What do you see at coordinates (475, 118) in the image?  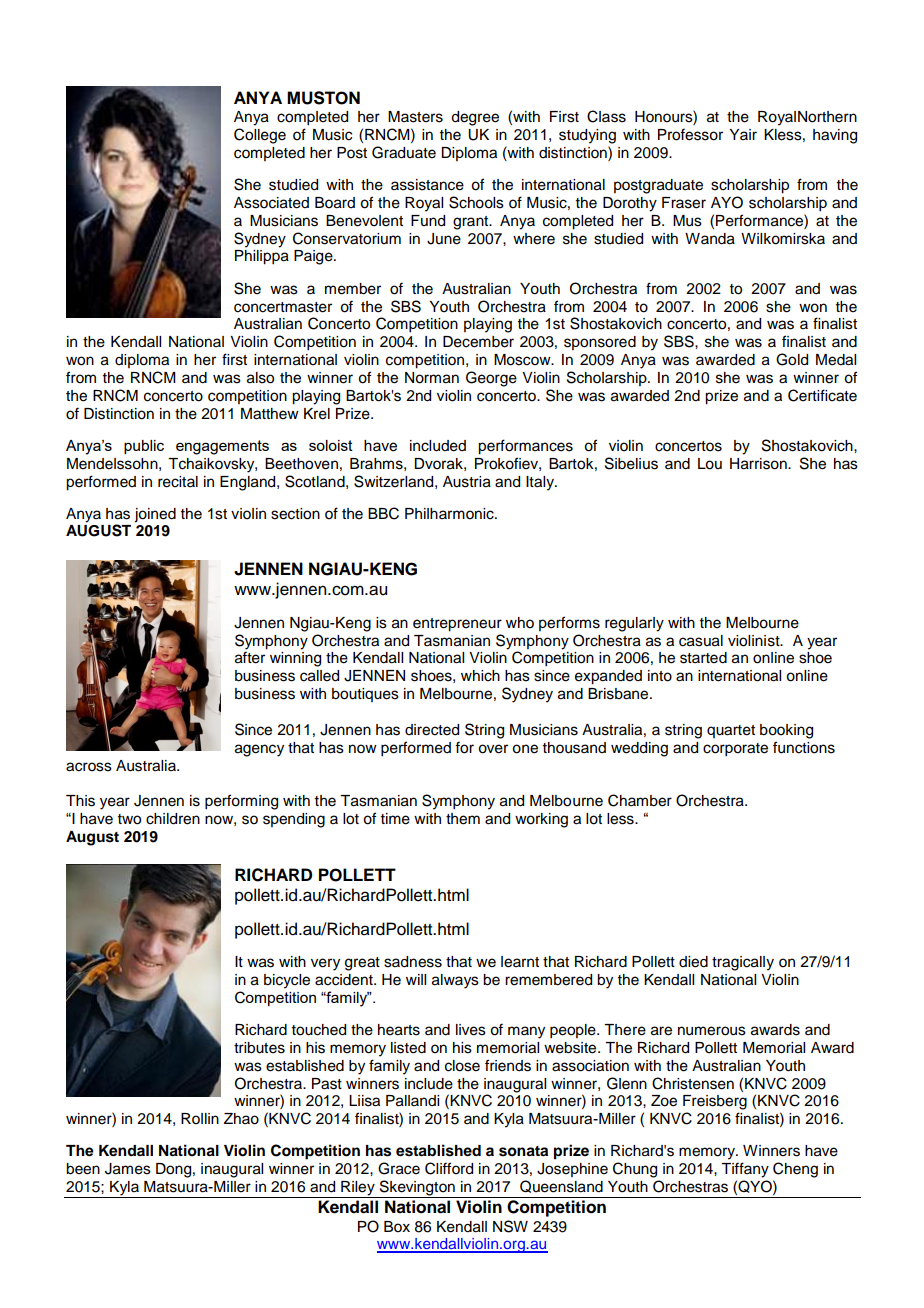 I see `degree` at bounding box center [475, 118].
